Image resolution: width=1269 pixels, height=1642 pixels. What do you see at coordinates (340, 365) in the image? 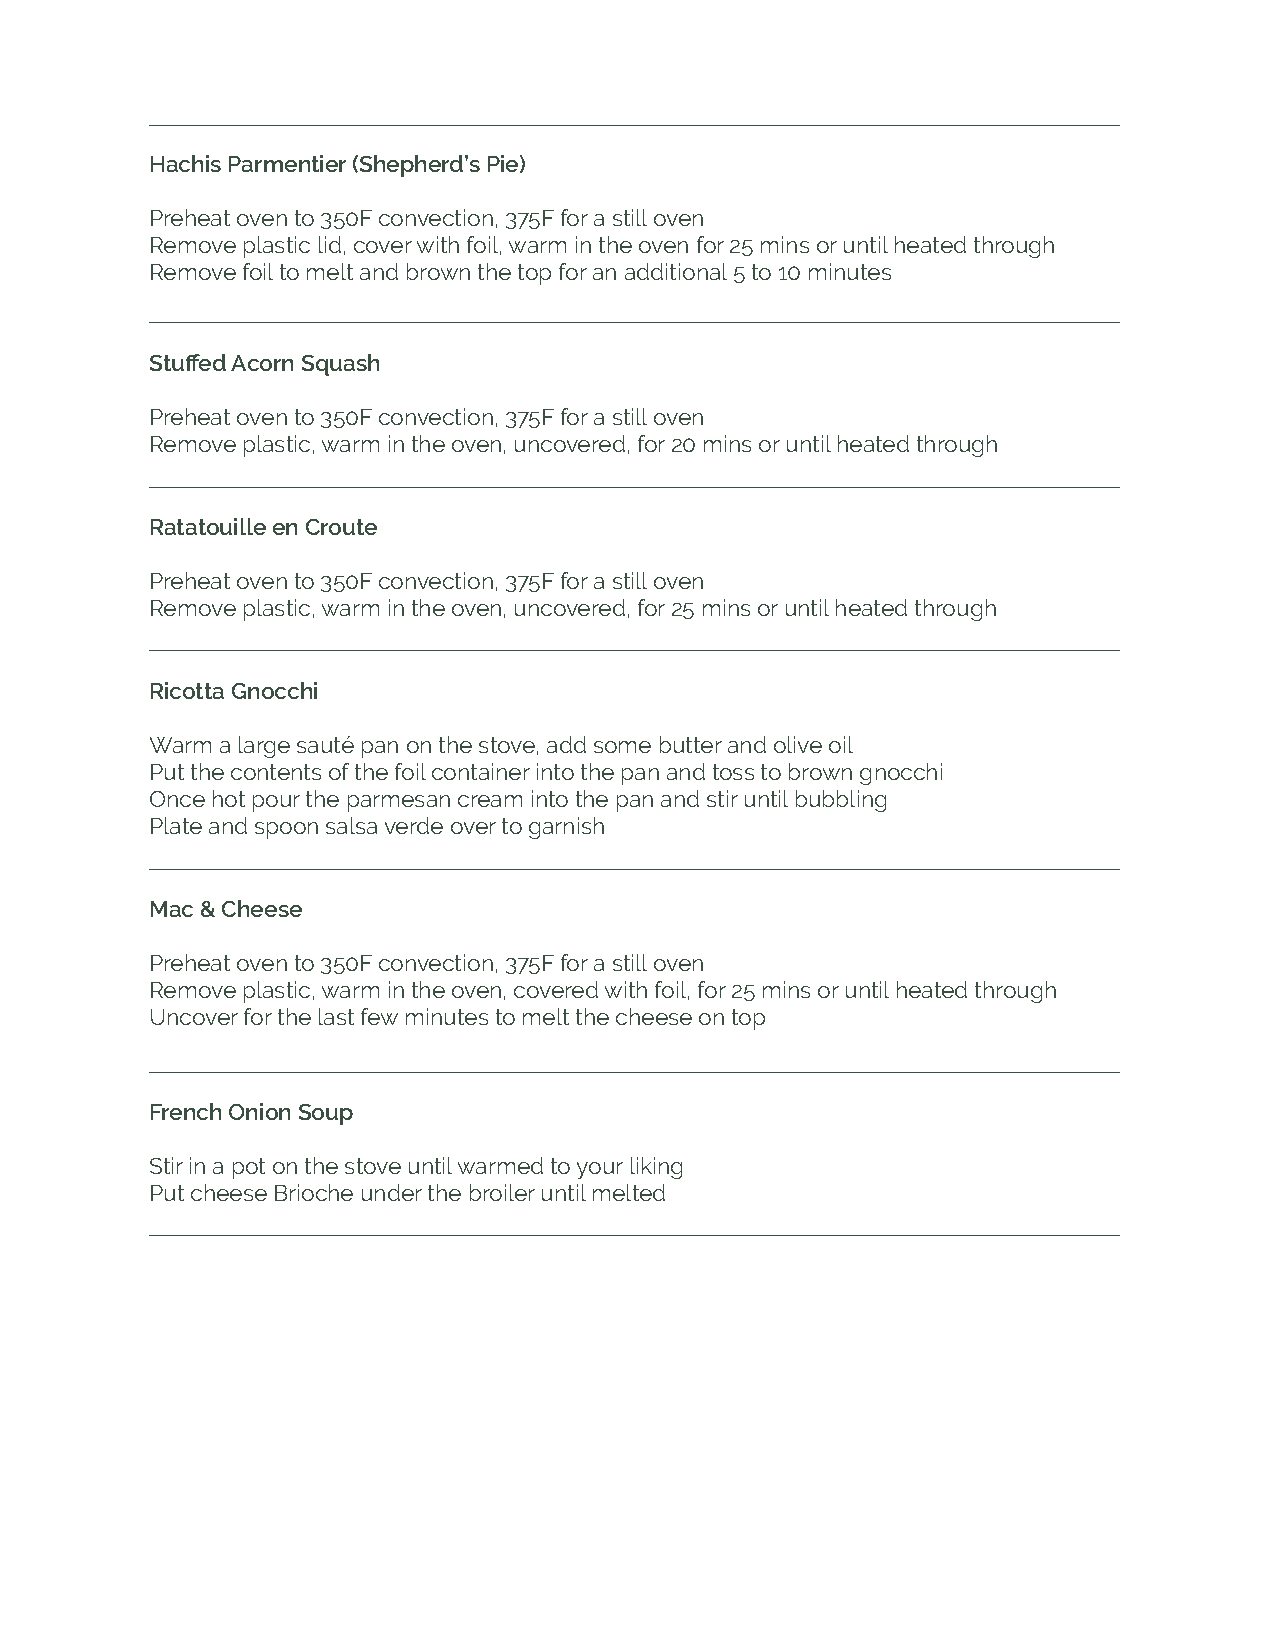
I see `Squash` at bounding box center [340, 365].
